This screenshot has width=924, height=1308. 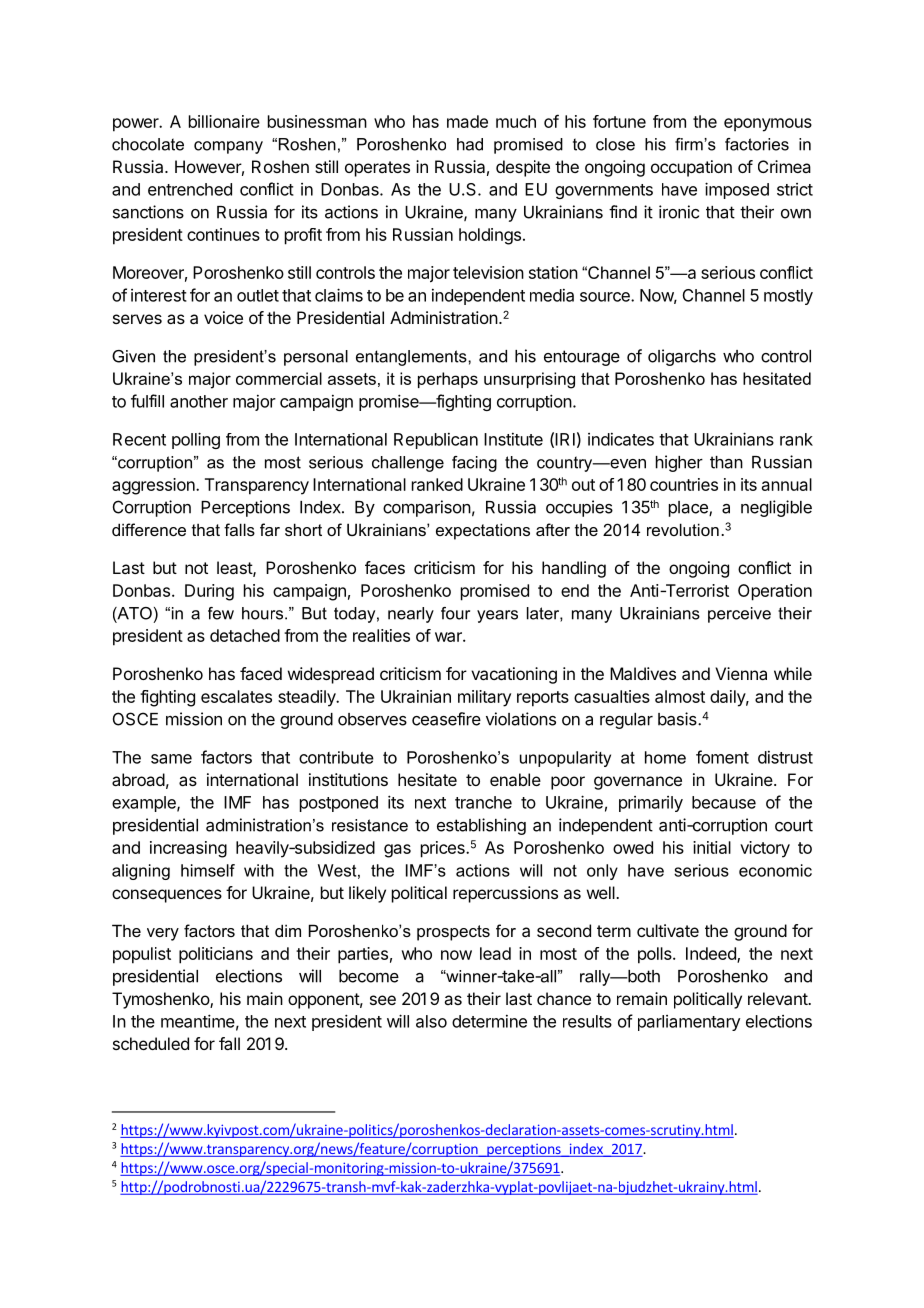 I want to click on occupation, so click(x=691, y=168).
